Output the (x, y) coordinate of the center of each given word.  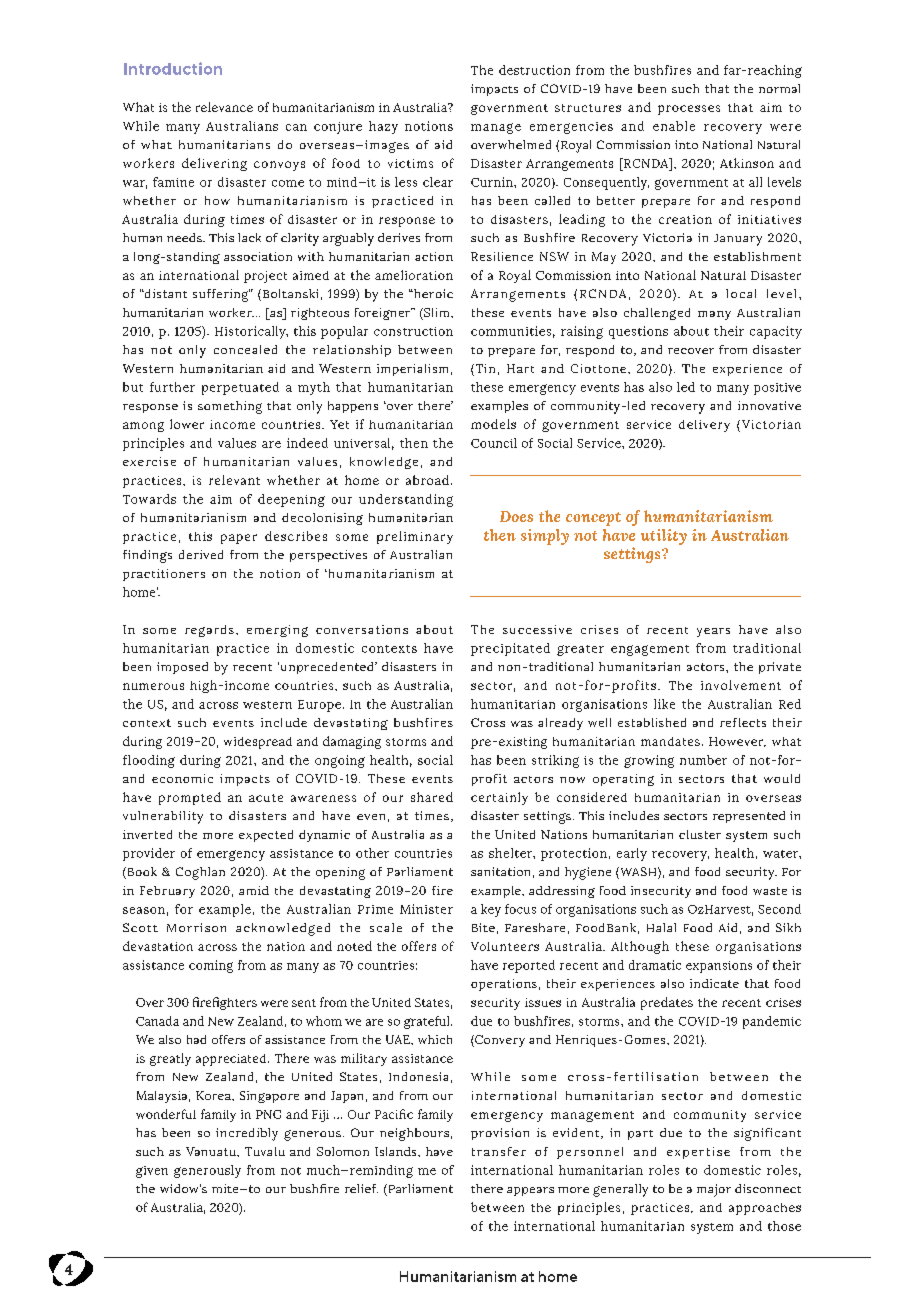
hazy (383, 127)
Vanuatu (212, 1151)
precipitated (510, 649)
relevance (224, 107)
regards (209, 631)
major (714, 1190)
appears (530, 1191)
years (713, 632)
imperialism (412, 370)
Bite (483, 927)
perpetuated (240, 388)
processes (689, 110)
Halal (661, 927)
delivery (704, 426)
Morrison (196, 927)
